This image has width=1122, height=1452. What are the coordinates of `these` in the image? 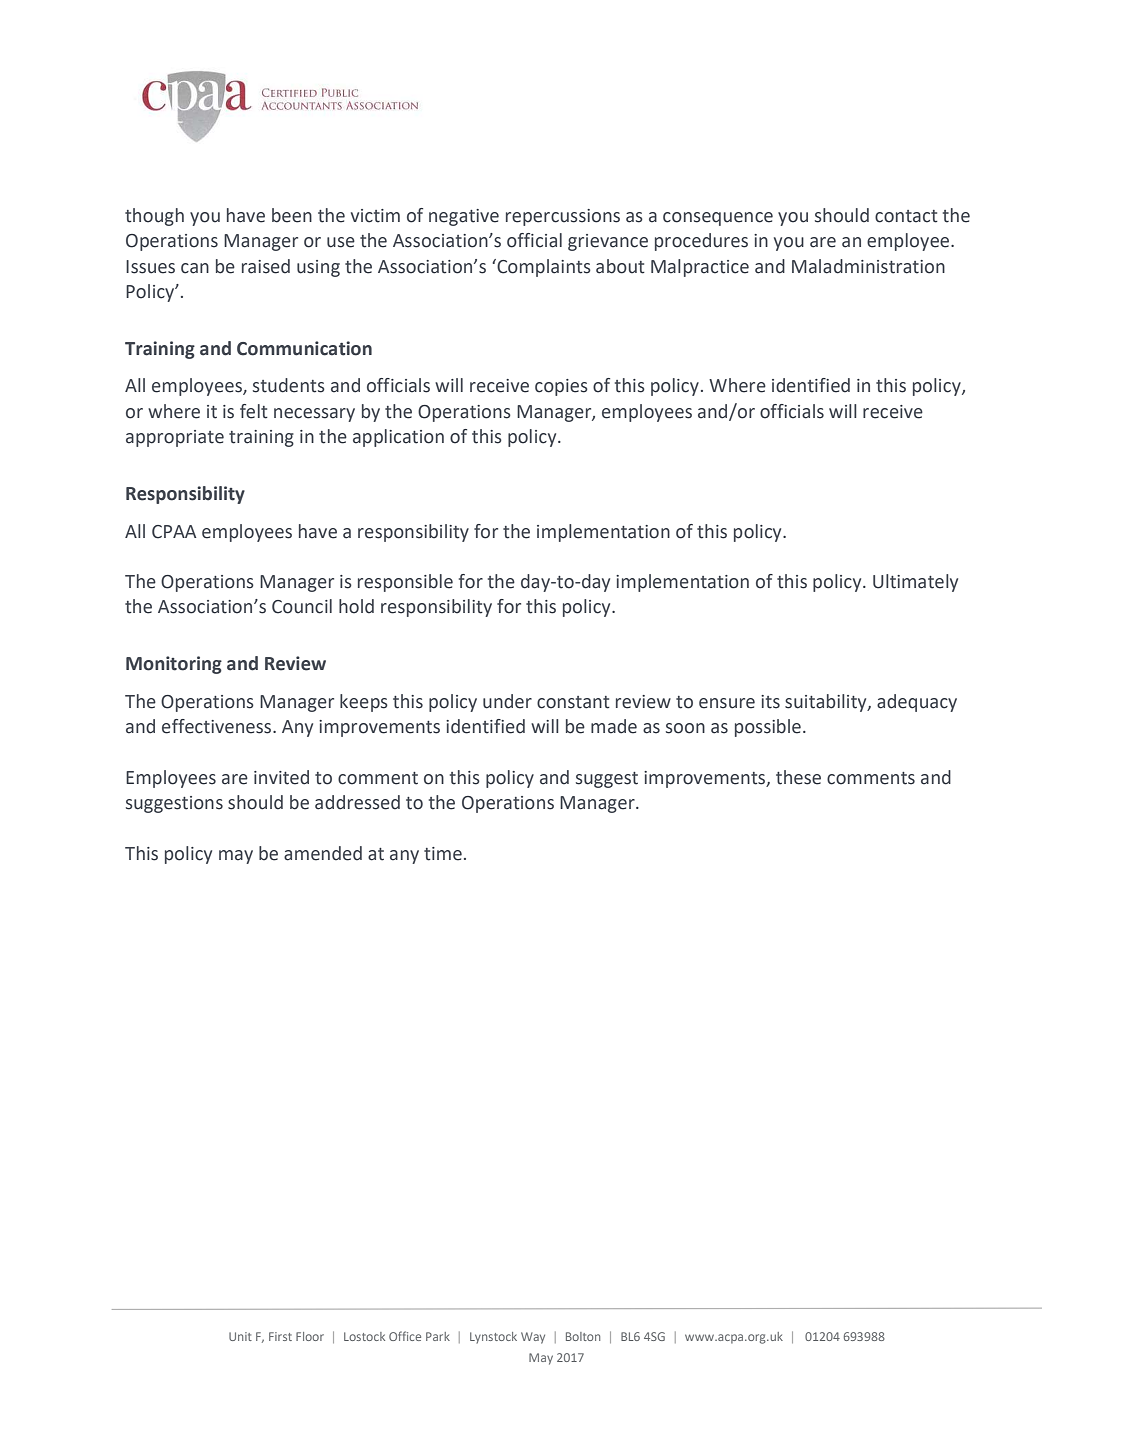 It's located at (798, 777).
